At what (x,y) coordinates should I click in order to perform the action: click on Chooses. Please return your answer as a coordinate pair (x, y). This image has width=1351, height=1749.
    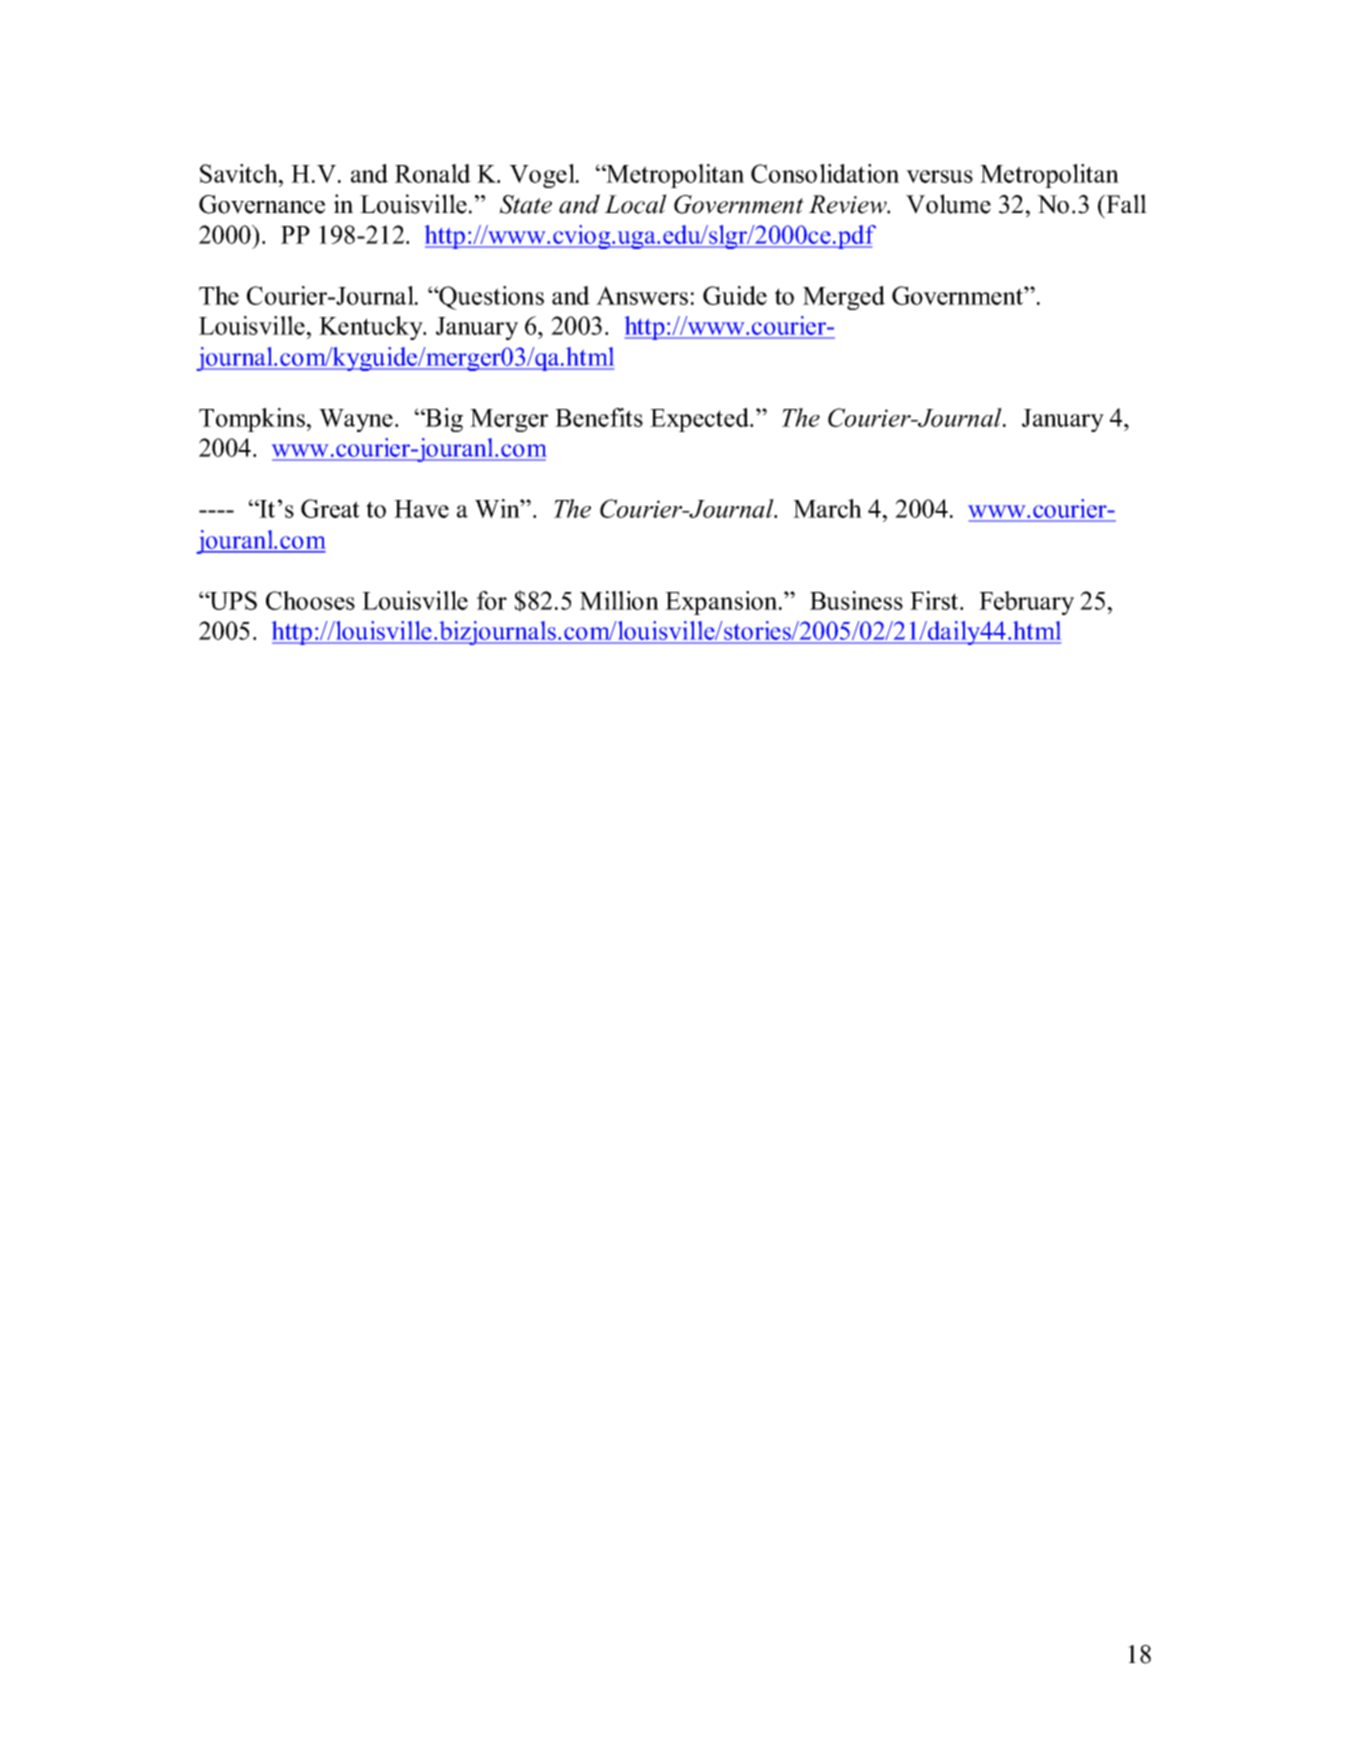
    Looking at the image, I should click on (310, 600).
